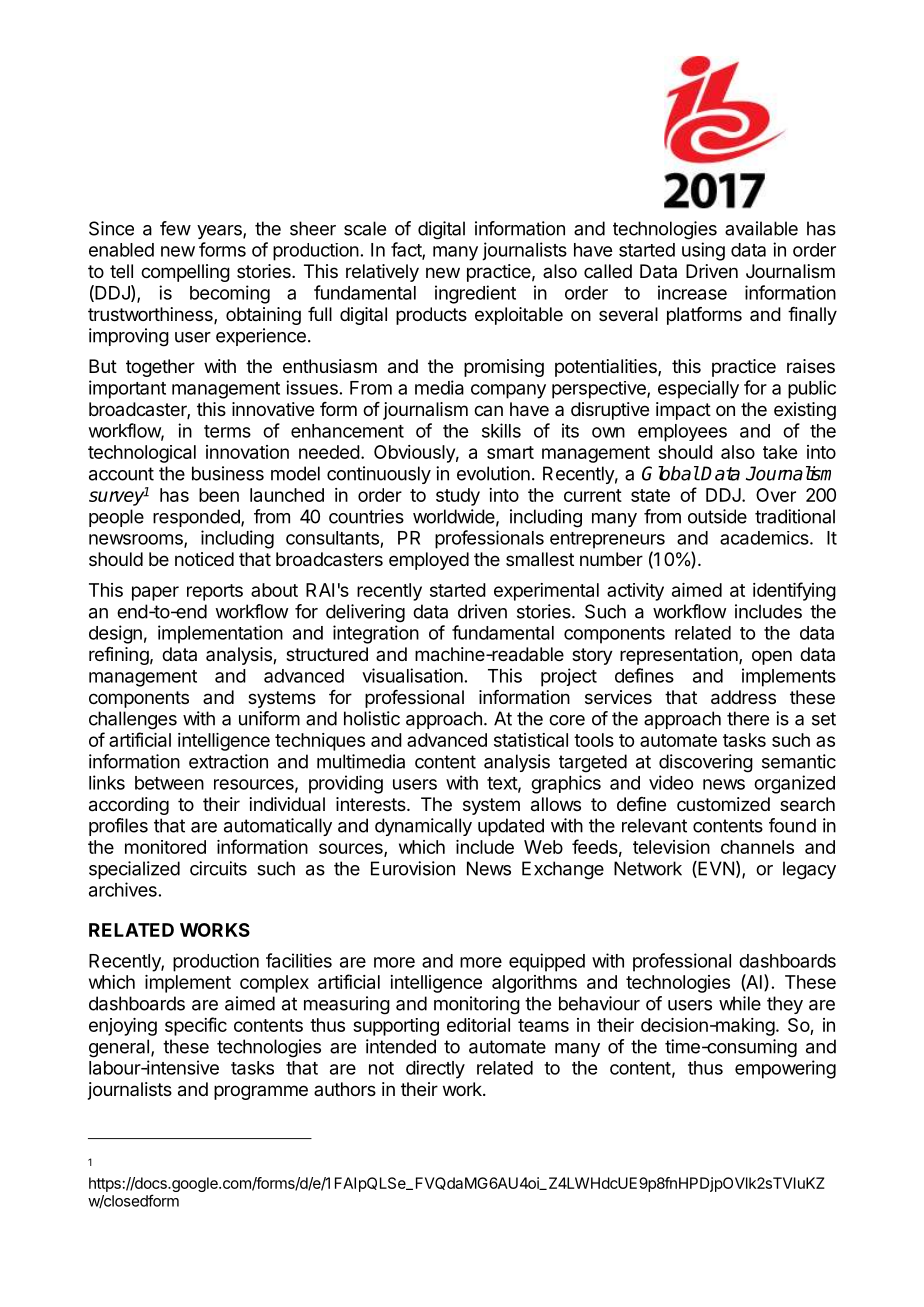 This image has height=1307, width=924. Describe the element at coordinates (493, 473) in the image. I see `evolution` at that location.
